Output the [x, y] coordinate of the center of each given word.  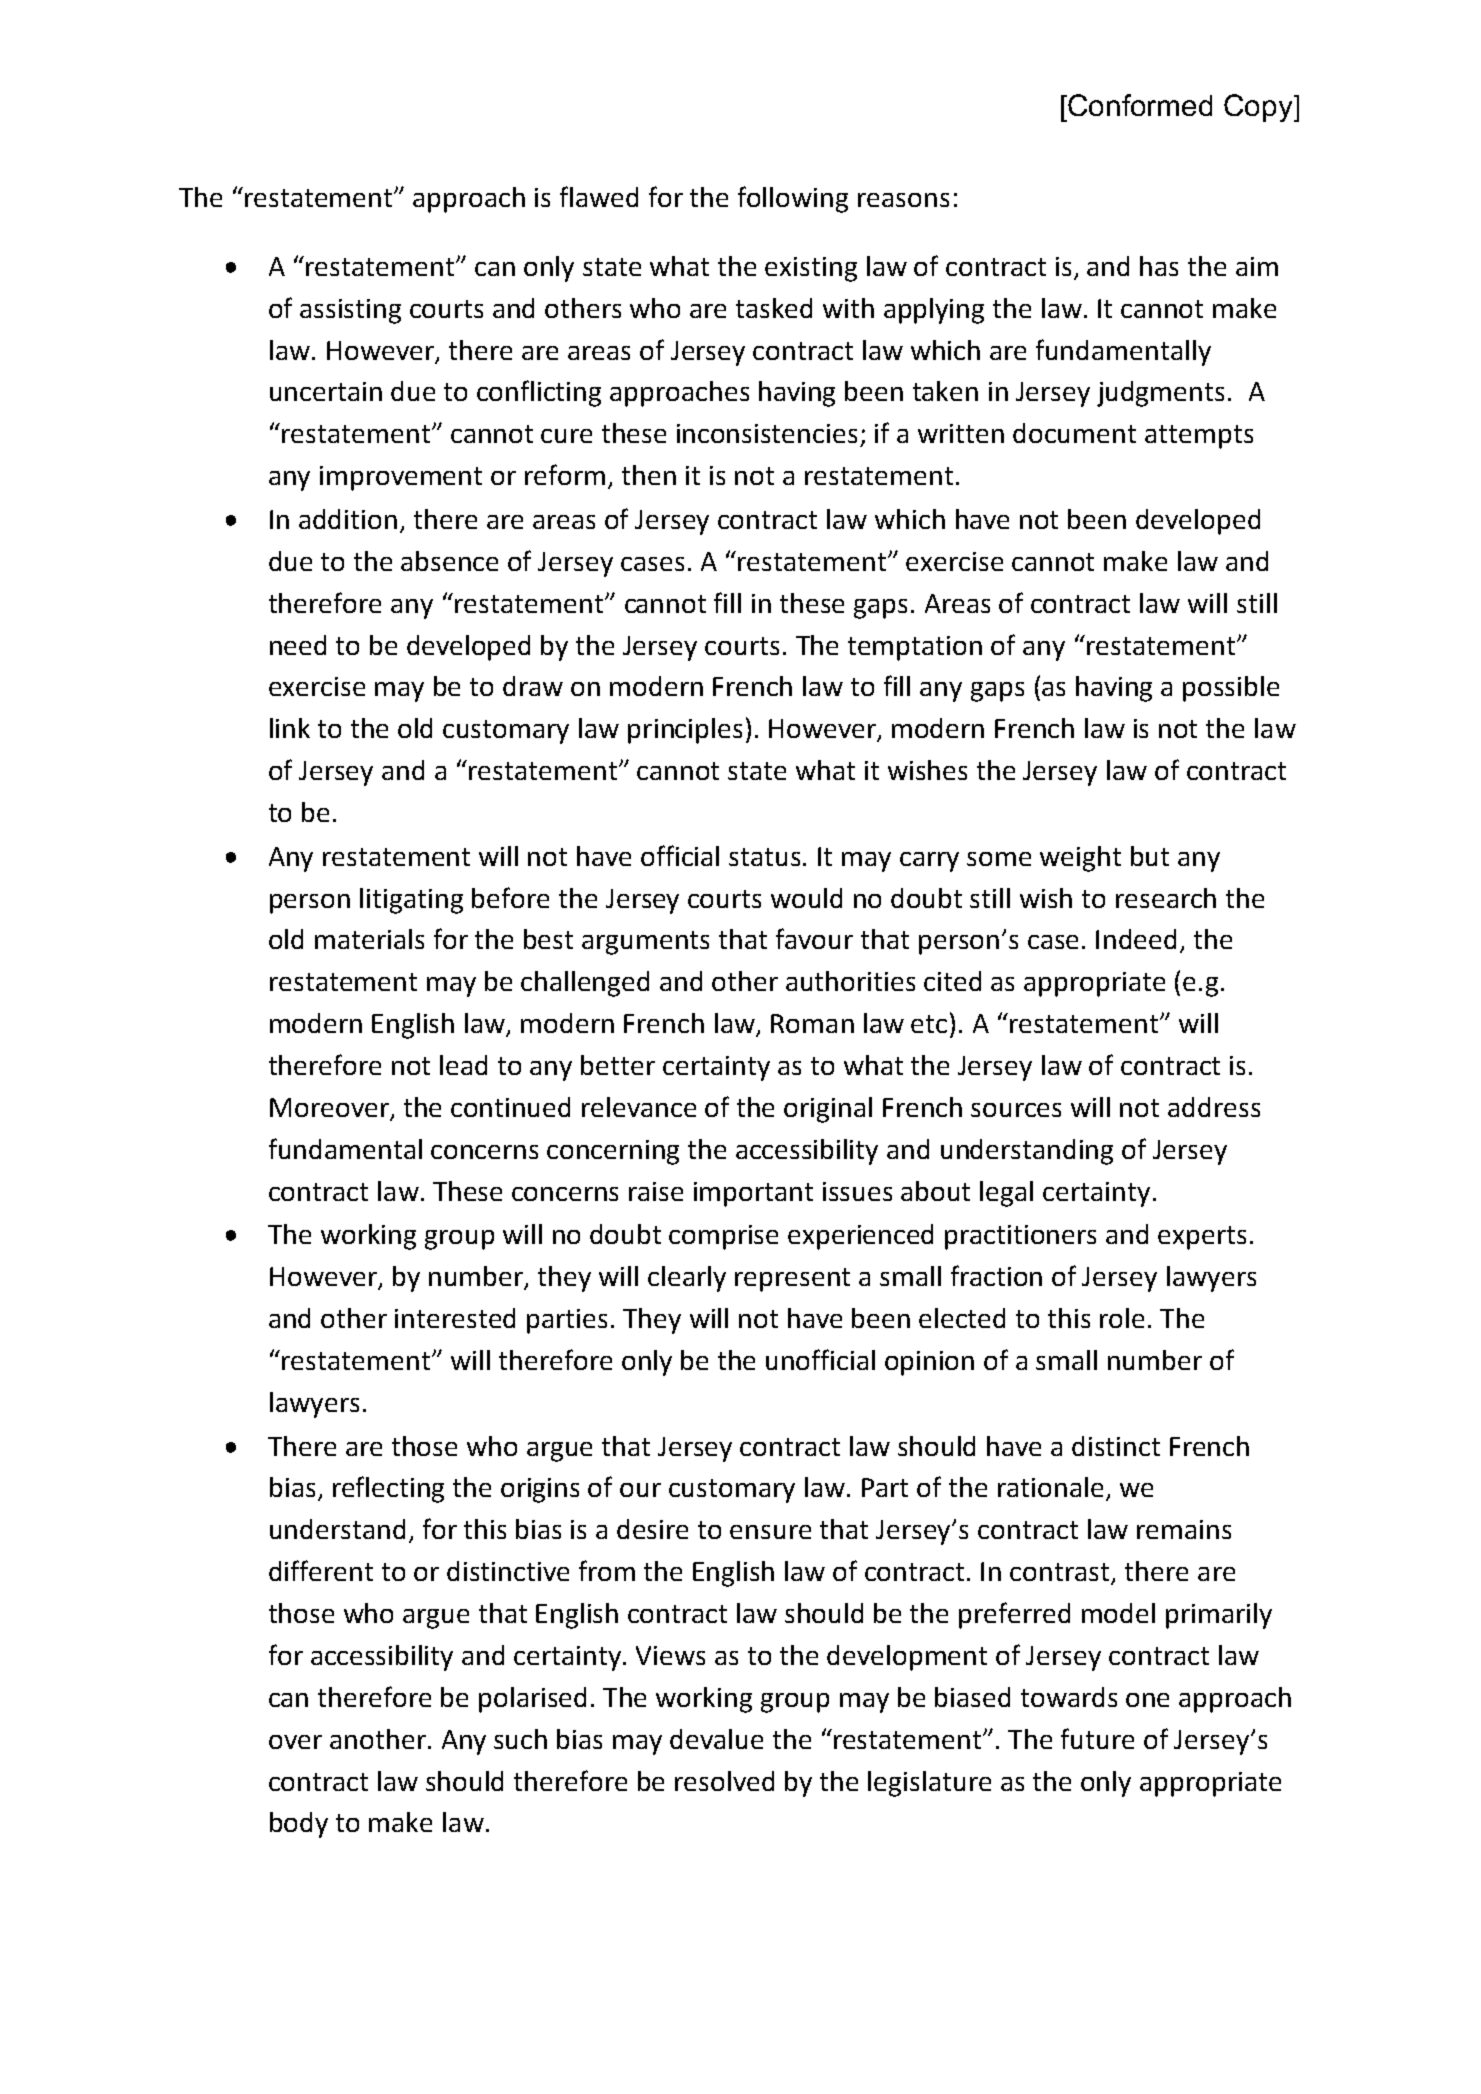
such [520, 1739]
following [793, 199]
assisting [350, 311]
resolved [724, 1781]
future [1097, 1738]
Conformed [1140, 105]
